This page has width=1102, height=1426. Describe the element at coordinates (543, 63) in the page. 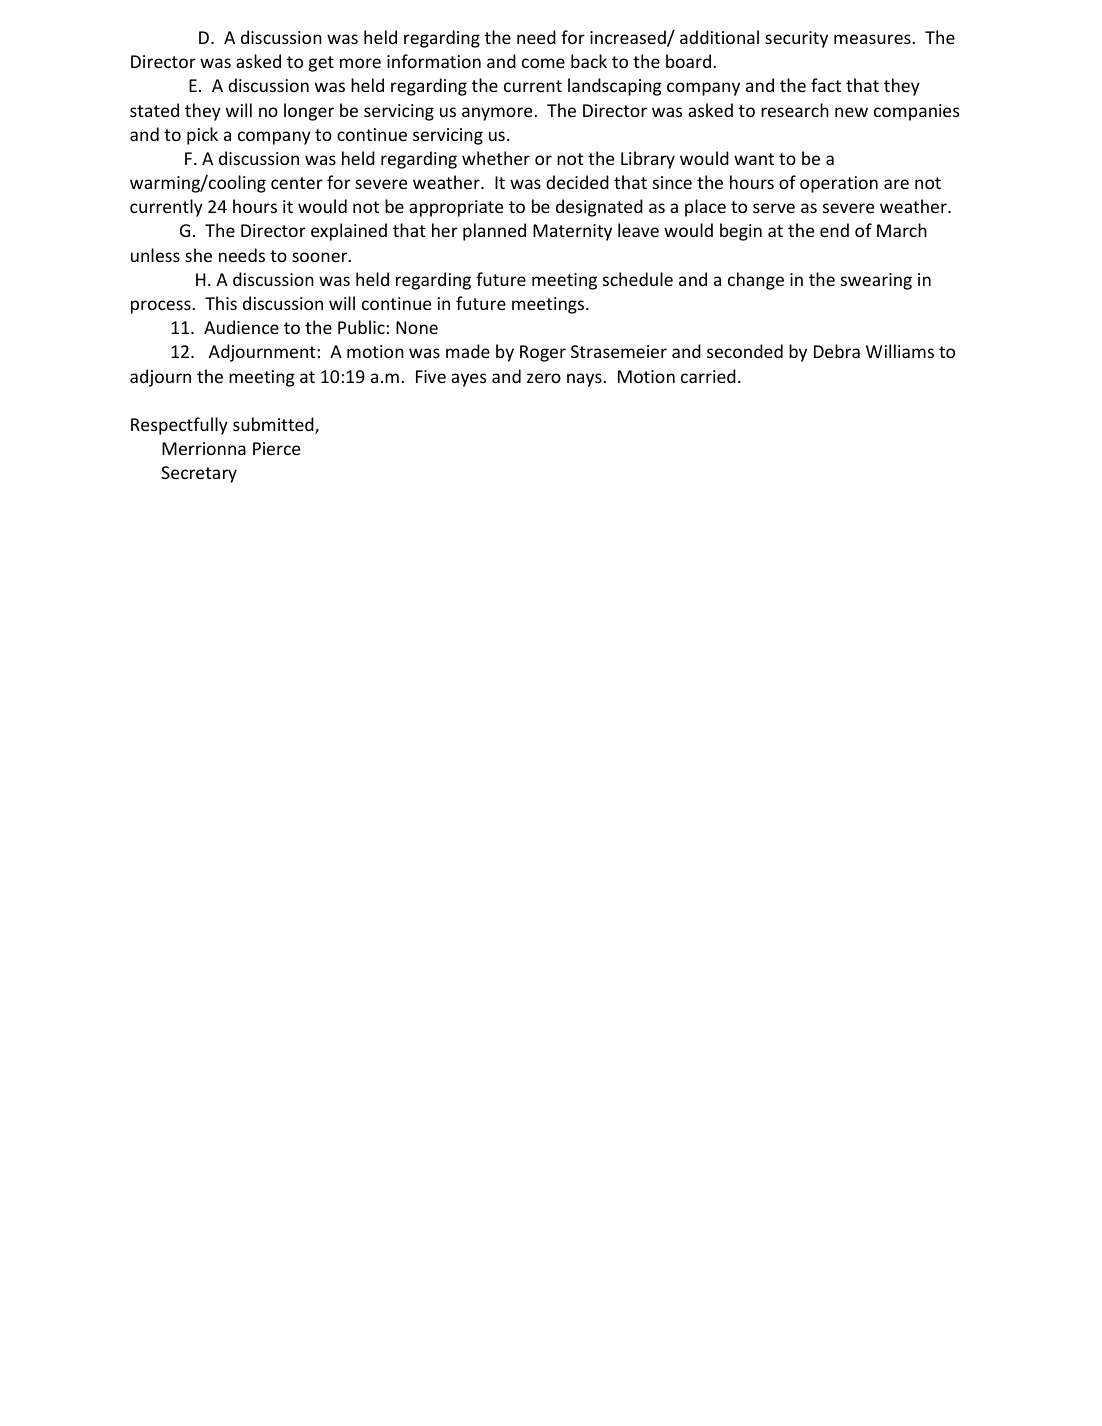

I see `come` at that location.
